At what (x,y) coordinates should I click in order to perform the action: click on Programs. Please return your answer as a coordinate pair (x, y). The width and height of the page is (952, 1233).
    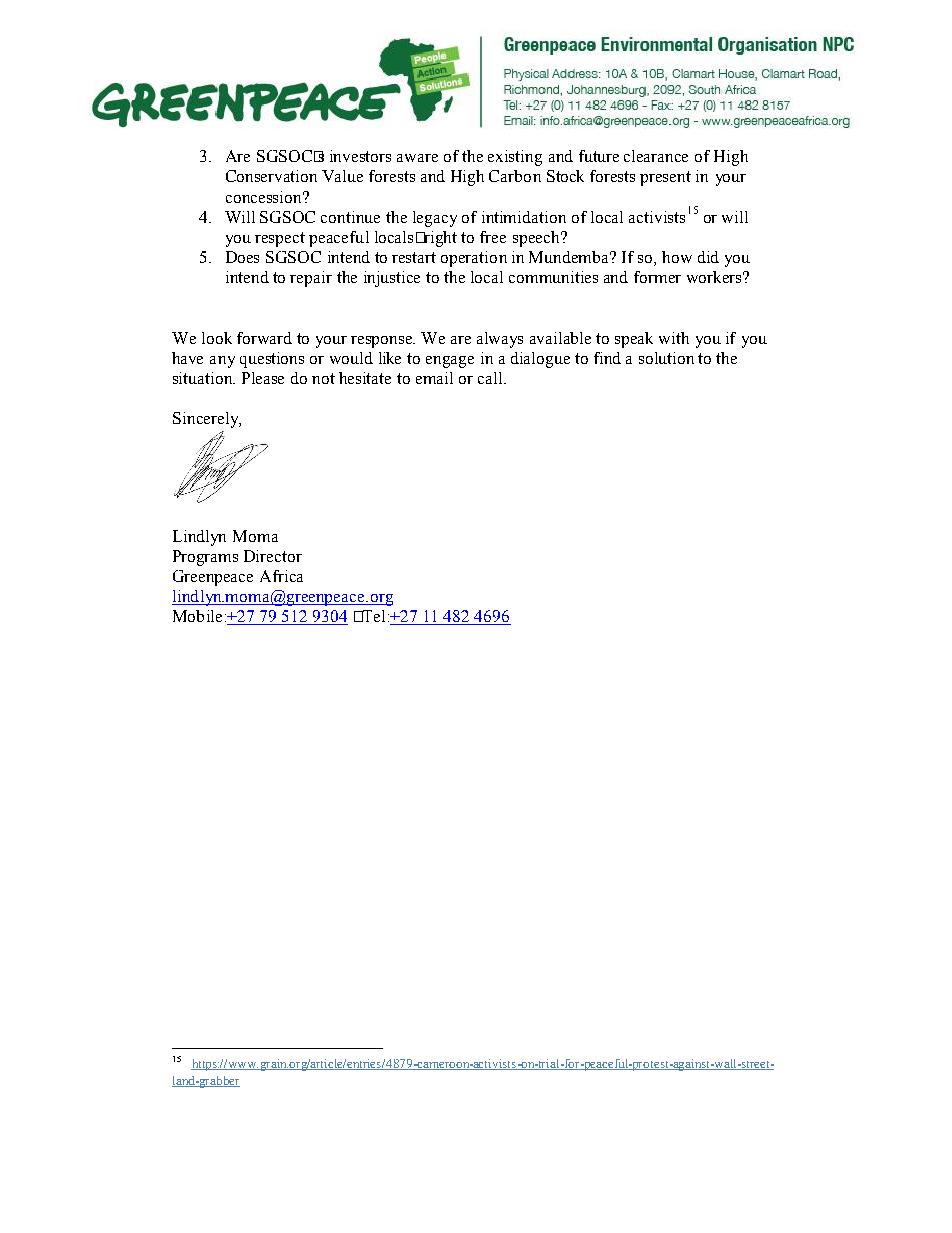
    Looking at the image, I should click on (205, 558).
